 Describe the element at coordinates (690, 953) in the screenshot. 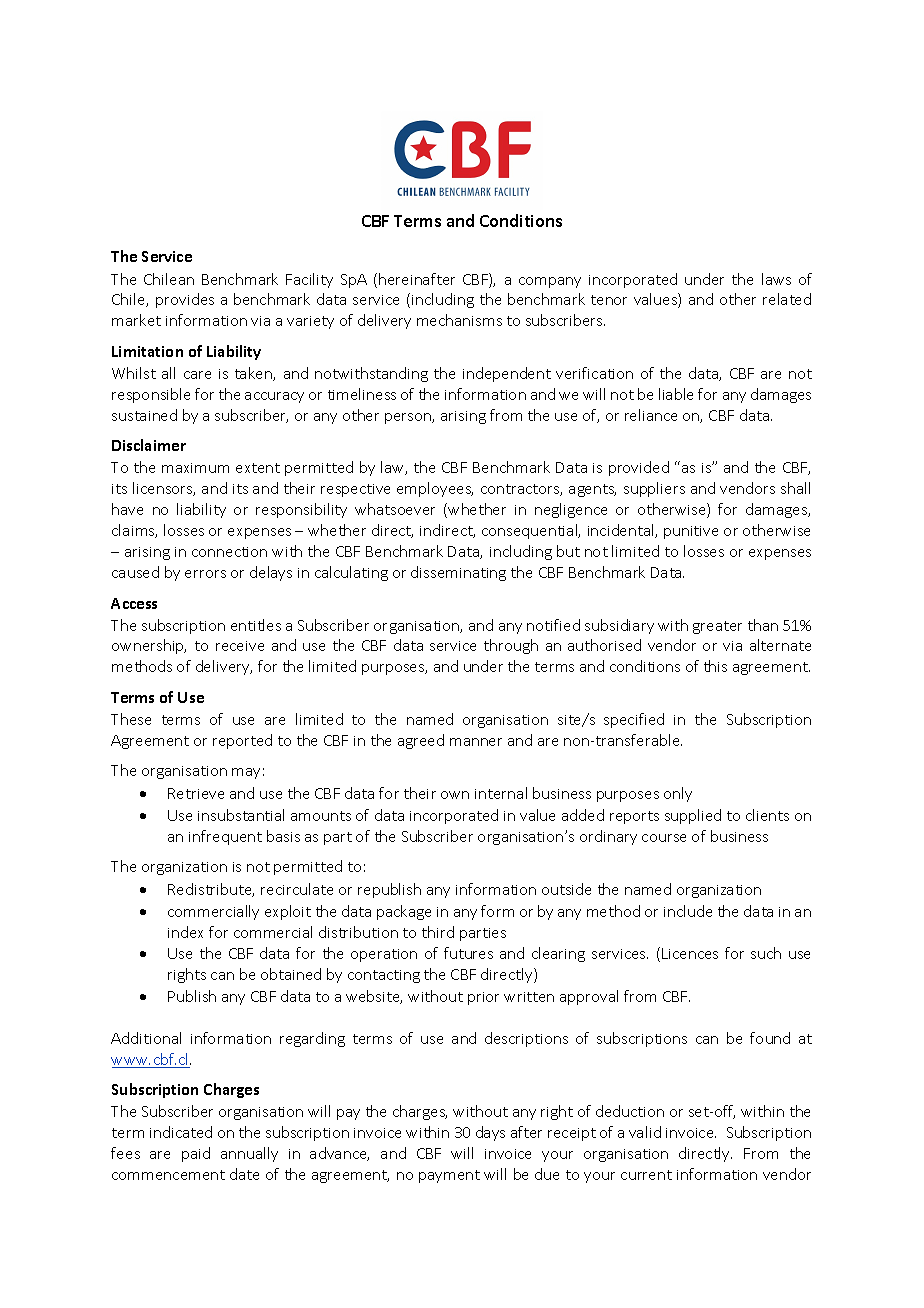

I see `Licences` at that location.
